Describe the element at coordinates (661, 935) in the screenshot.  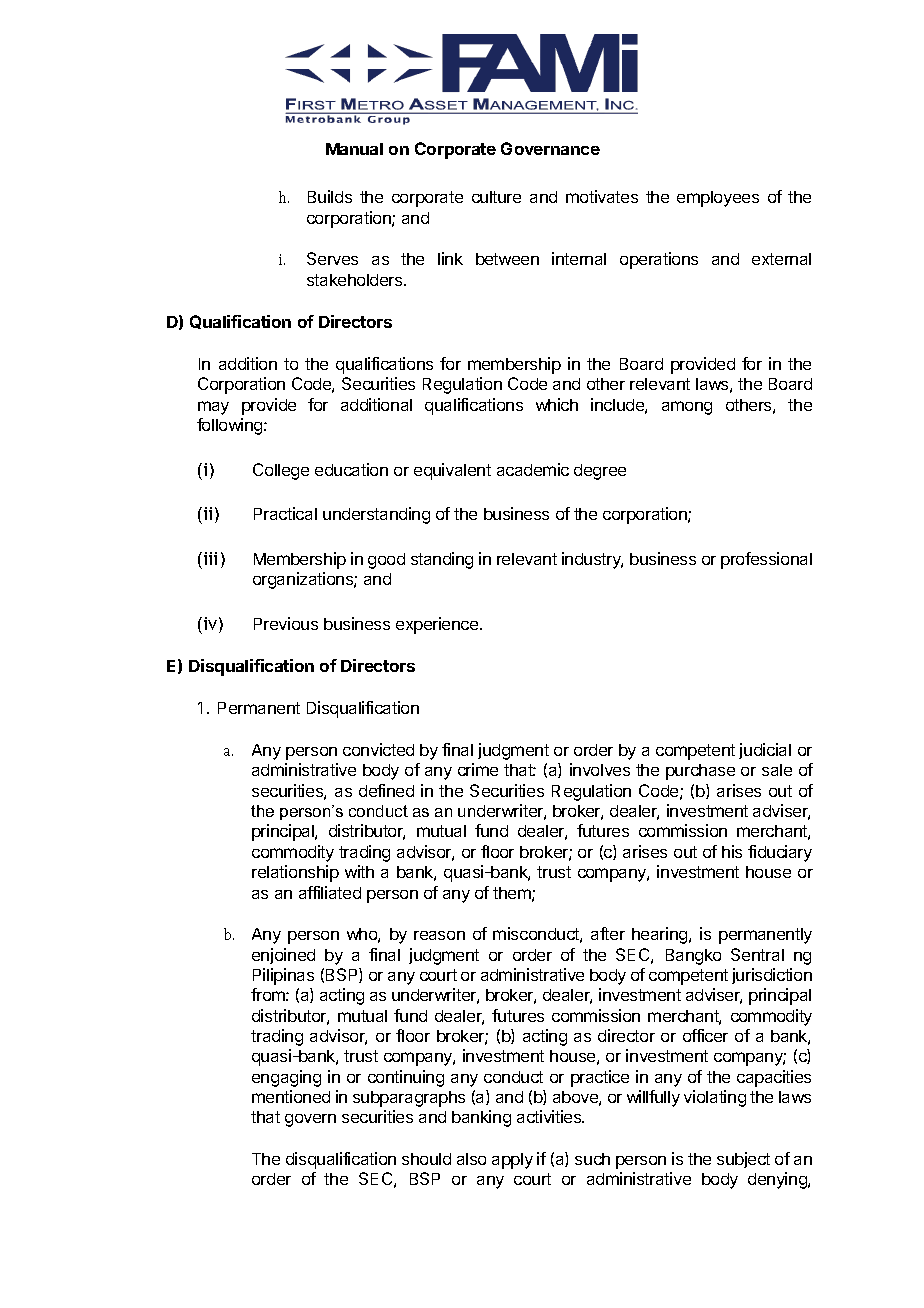
I see `hearing` at that location.
